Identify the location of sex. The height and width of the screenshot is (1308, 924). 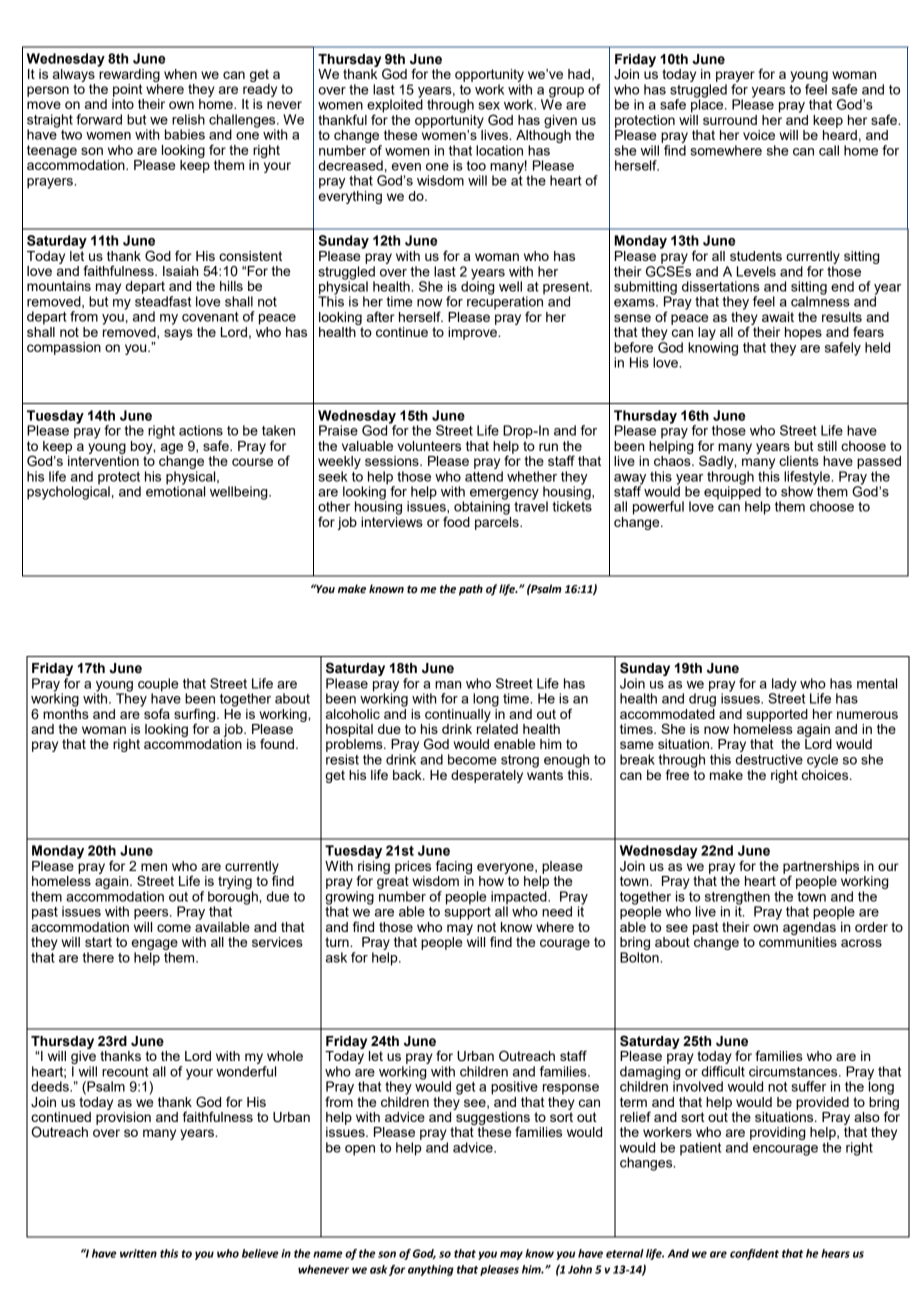
(489, 106).
